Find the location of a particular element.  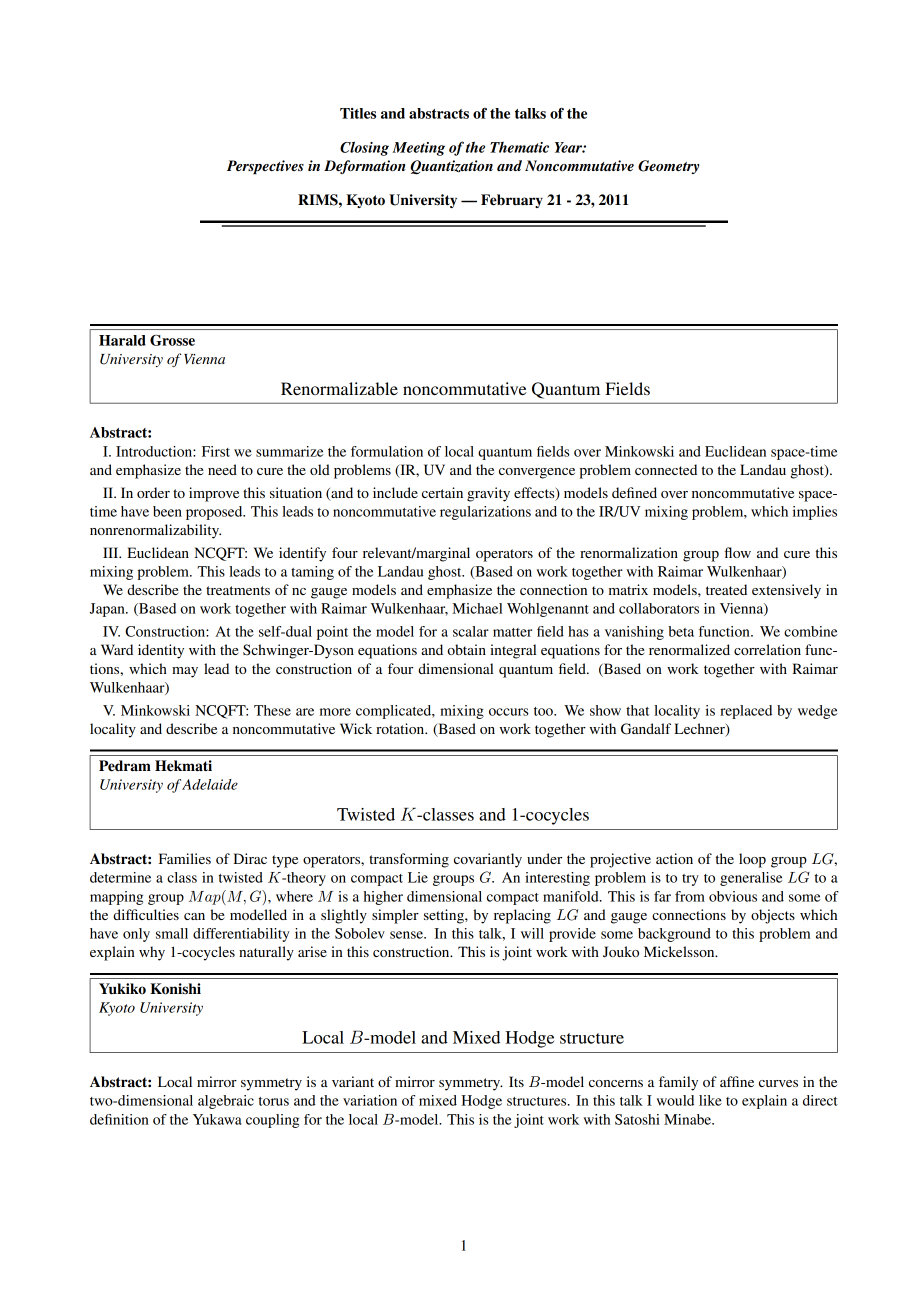

First is located at coordinates (216, 451).
